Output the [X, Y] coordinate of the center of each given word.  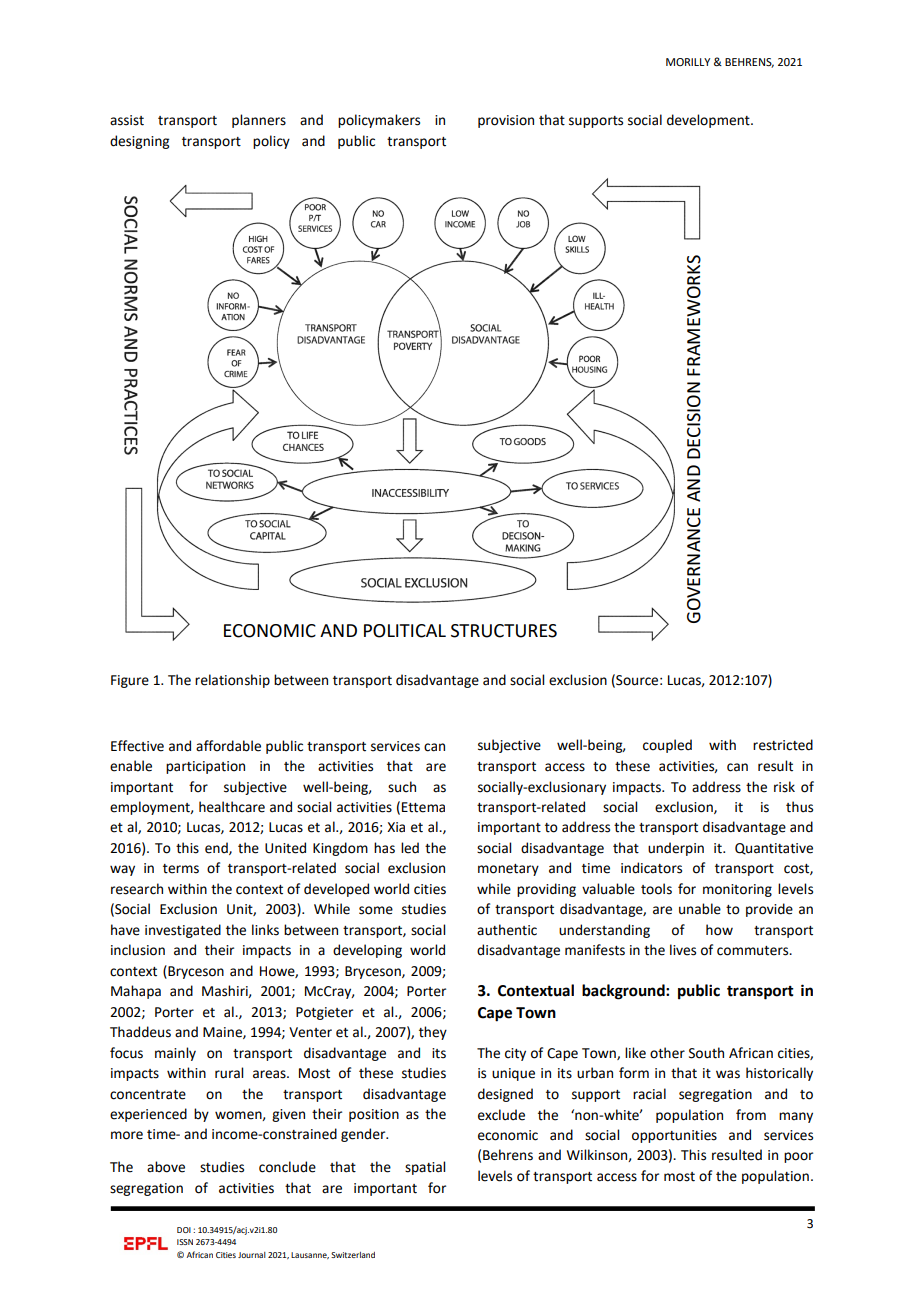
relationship [232, 681]
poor [798, 1157]
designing [139, 142]
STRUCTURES [504, 631]
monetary [508, 870]
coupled [667, 746]
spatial [425, 1168]
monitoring [737, 890]
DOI [184, 1230]
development [709, 121]
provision [506, 121]
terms [181, 869]
